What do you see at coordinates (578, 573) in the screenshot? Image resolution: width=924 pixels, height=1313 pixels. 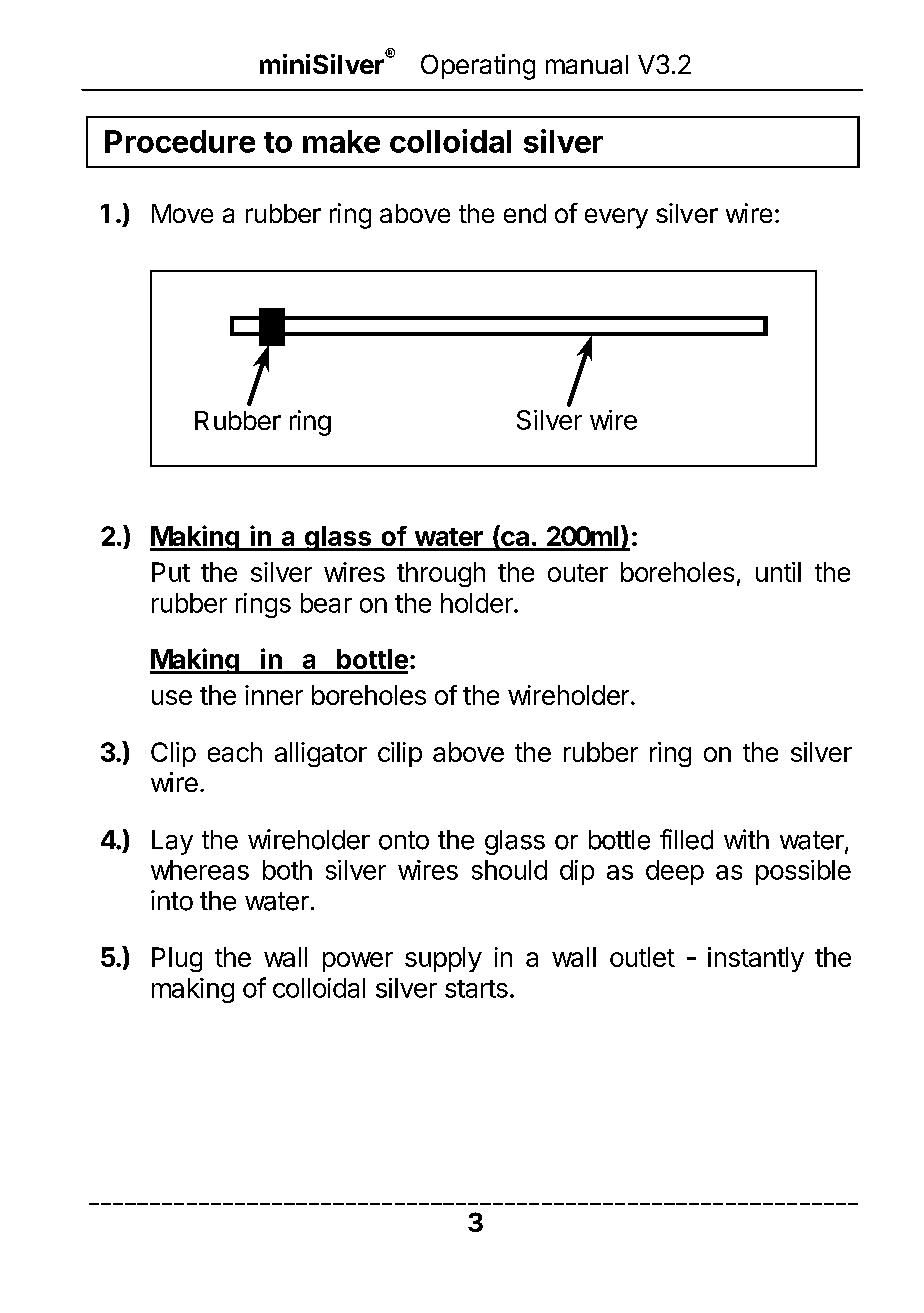 I see `outer` at bounding box center [578, 573].
